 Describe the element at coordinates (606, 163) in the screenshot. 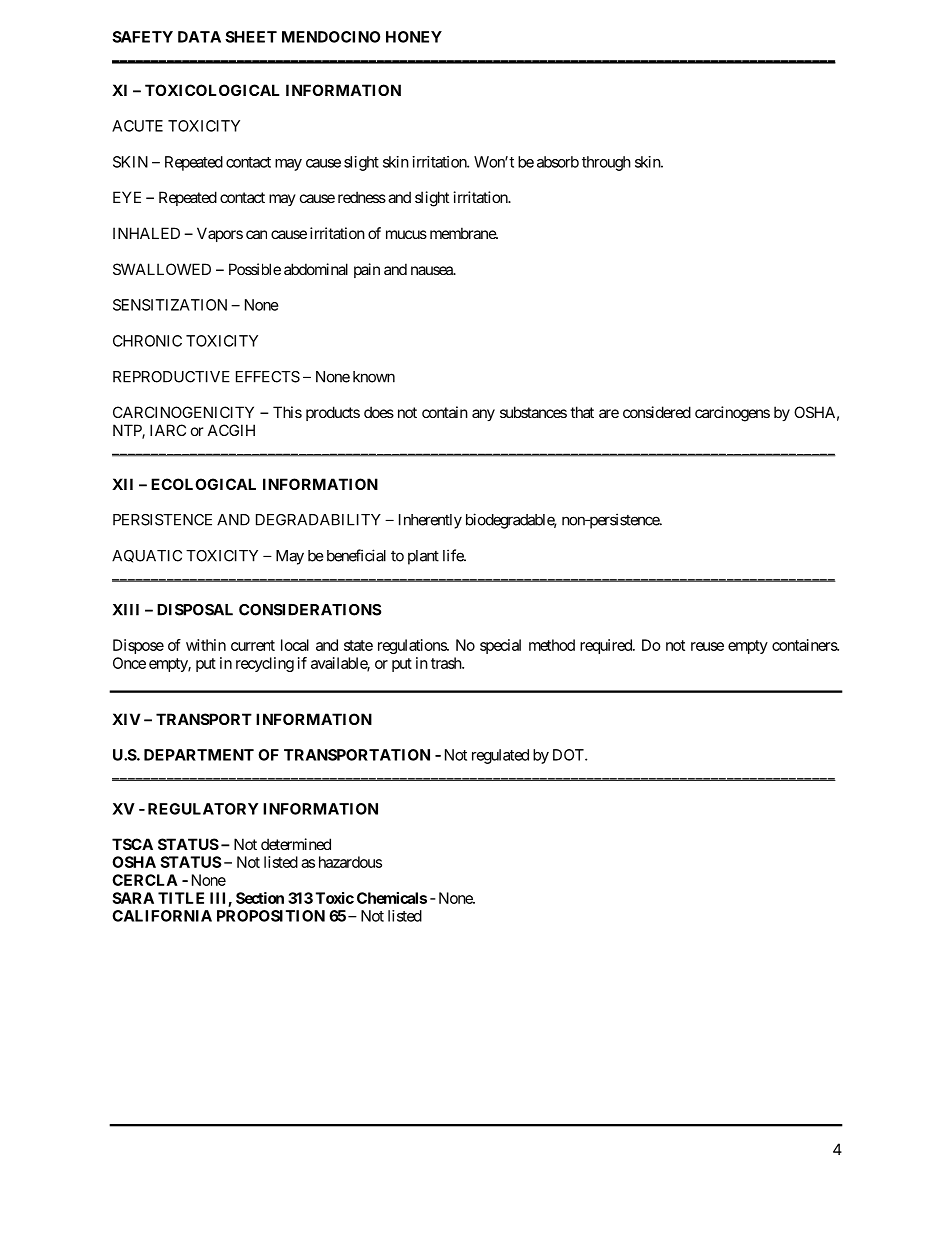

I see `through` at that location.
